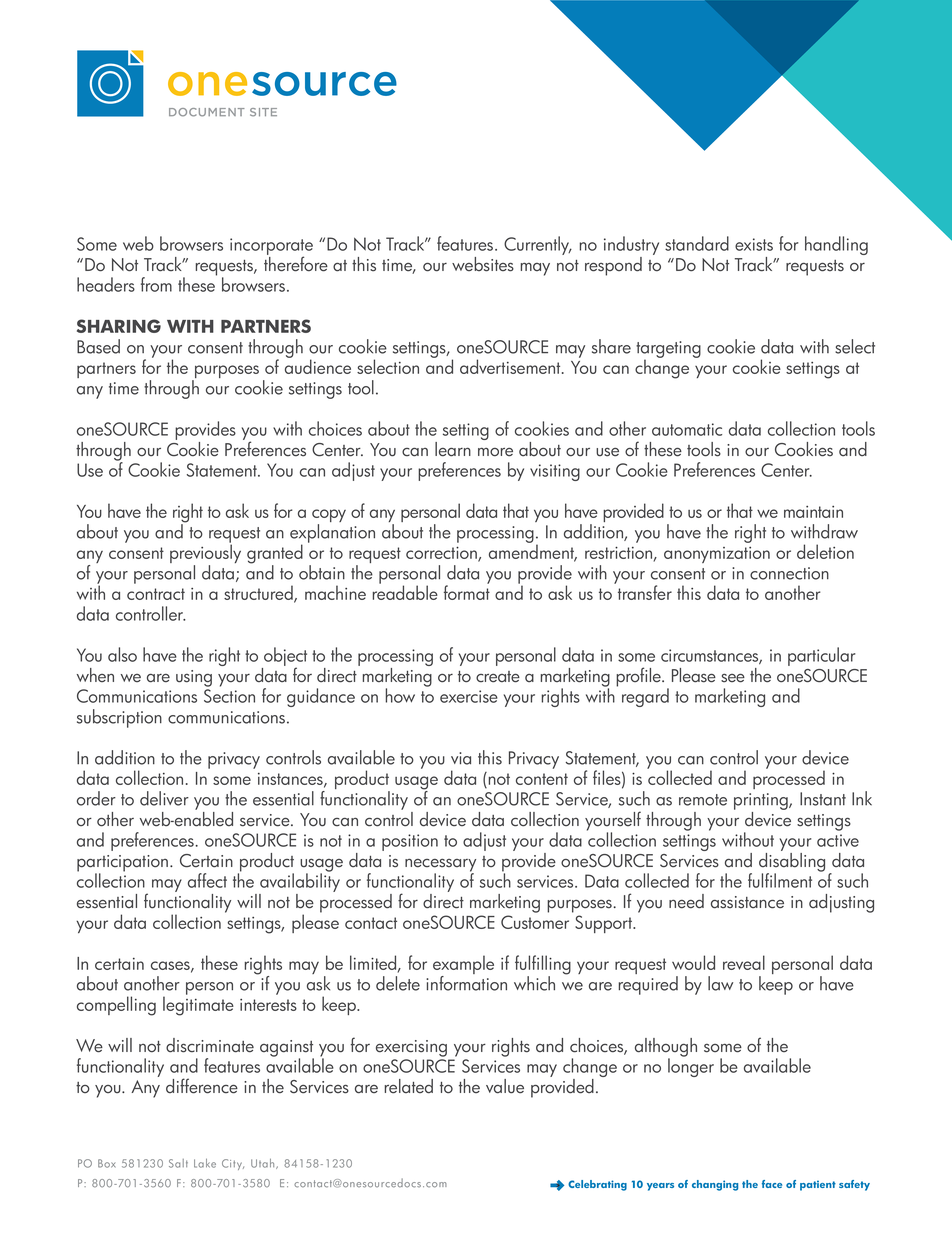 The height and width of the document is (1233, 952). What do you see at coordinates (156, 284) in the document?
I see `from` at bounding box center [156, 284].
